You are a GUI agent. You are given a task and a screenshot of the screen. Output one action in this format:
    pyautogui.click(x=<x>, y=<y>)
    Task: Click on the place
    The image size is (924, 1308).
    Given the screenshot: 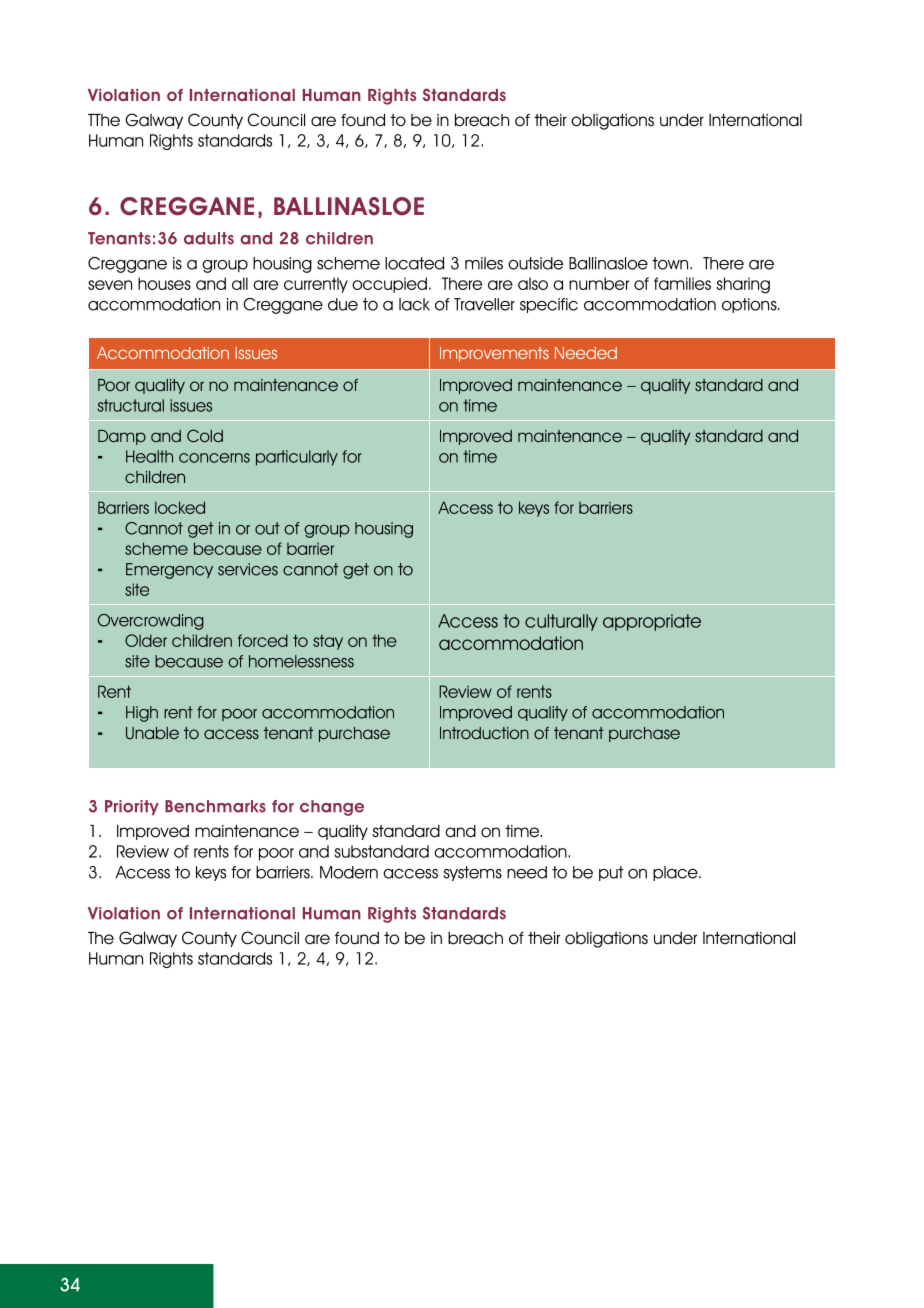 What is the action you would take?
    pyautogui.click(x=676, y=873)
